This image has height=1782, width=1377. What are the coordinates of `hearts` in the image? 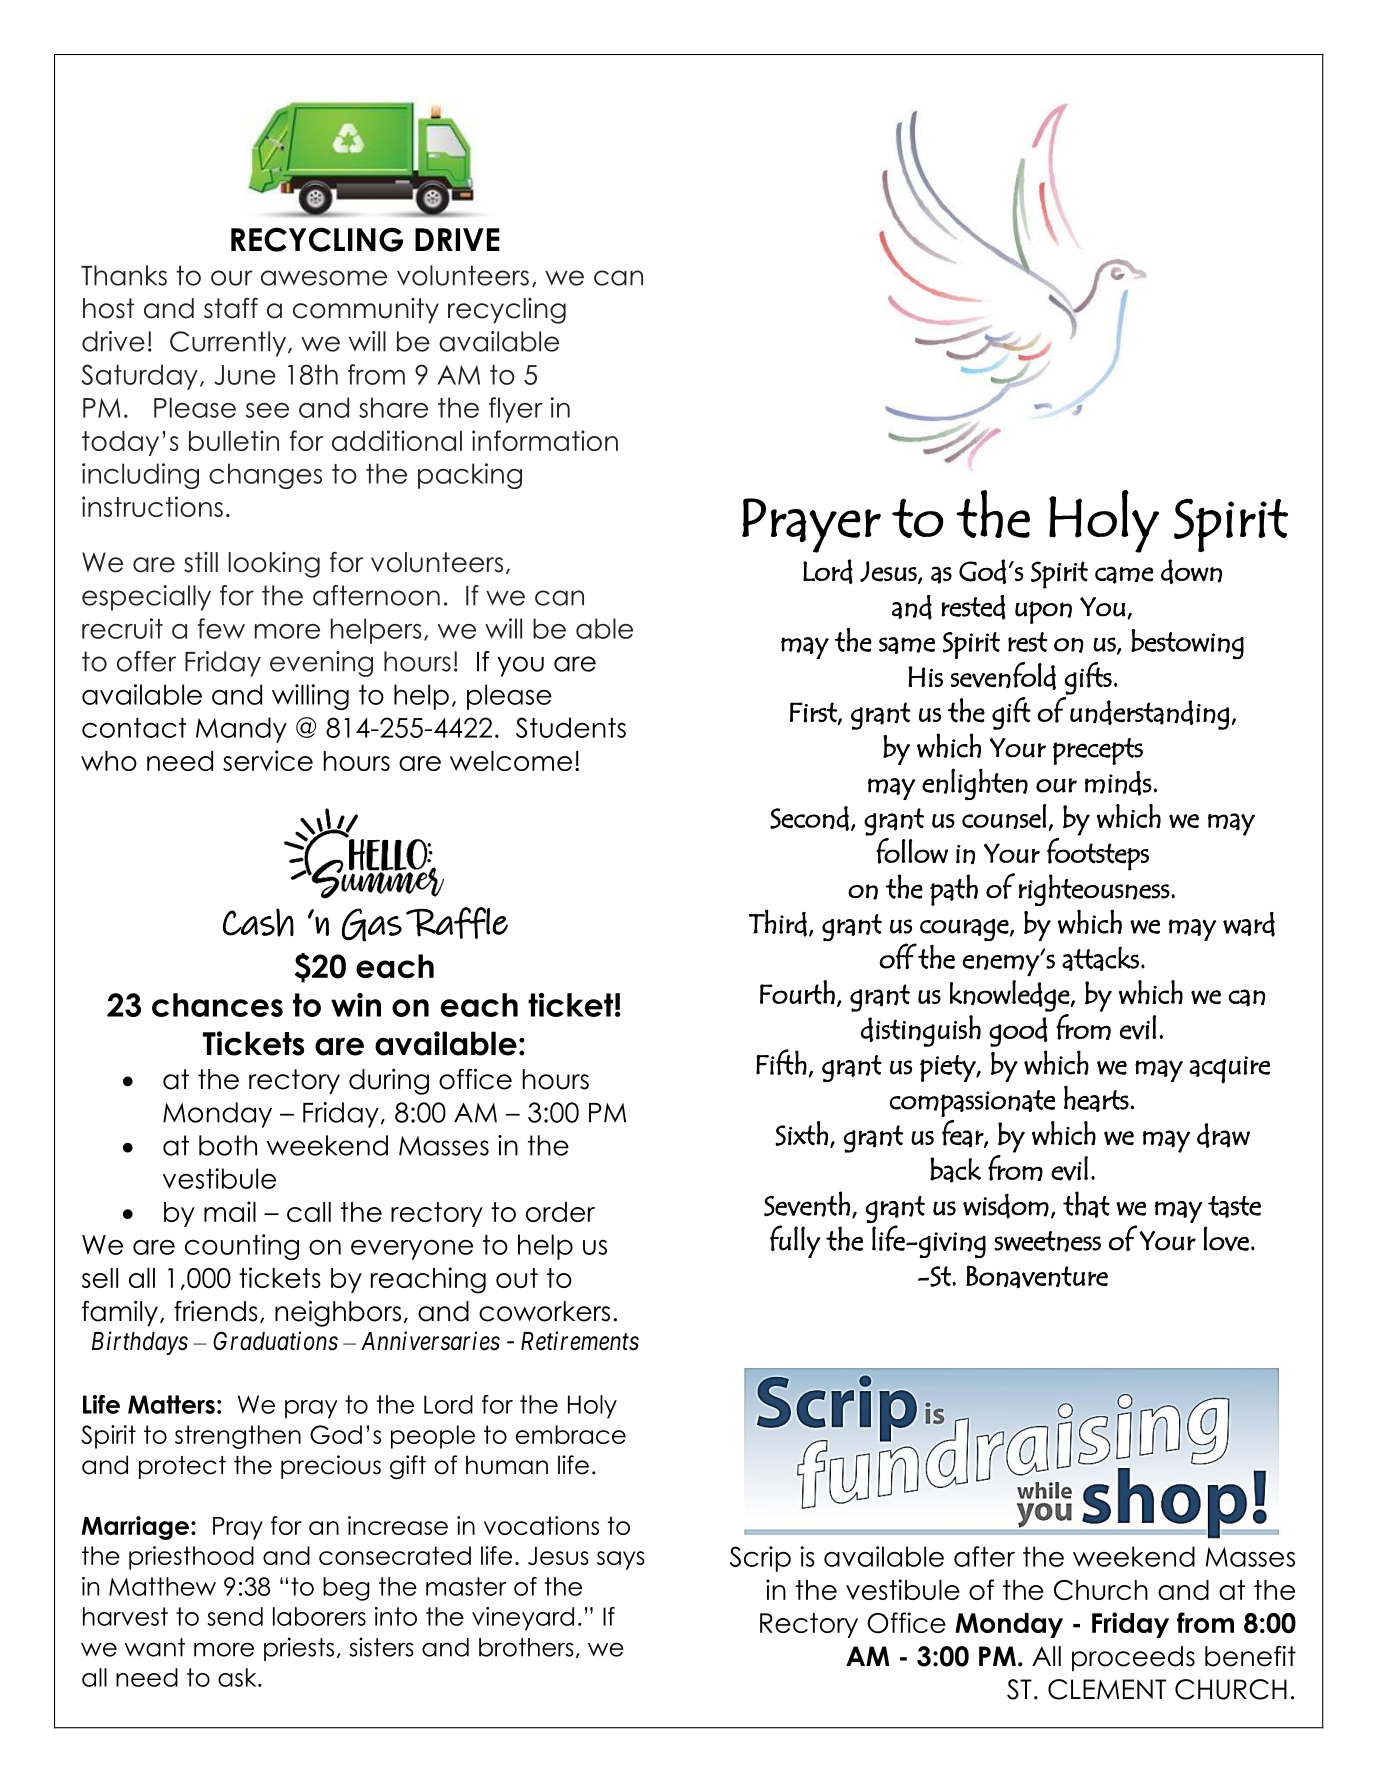 It's located at (1096, 1098).
